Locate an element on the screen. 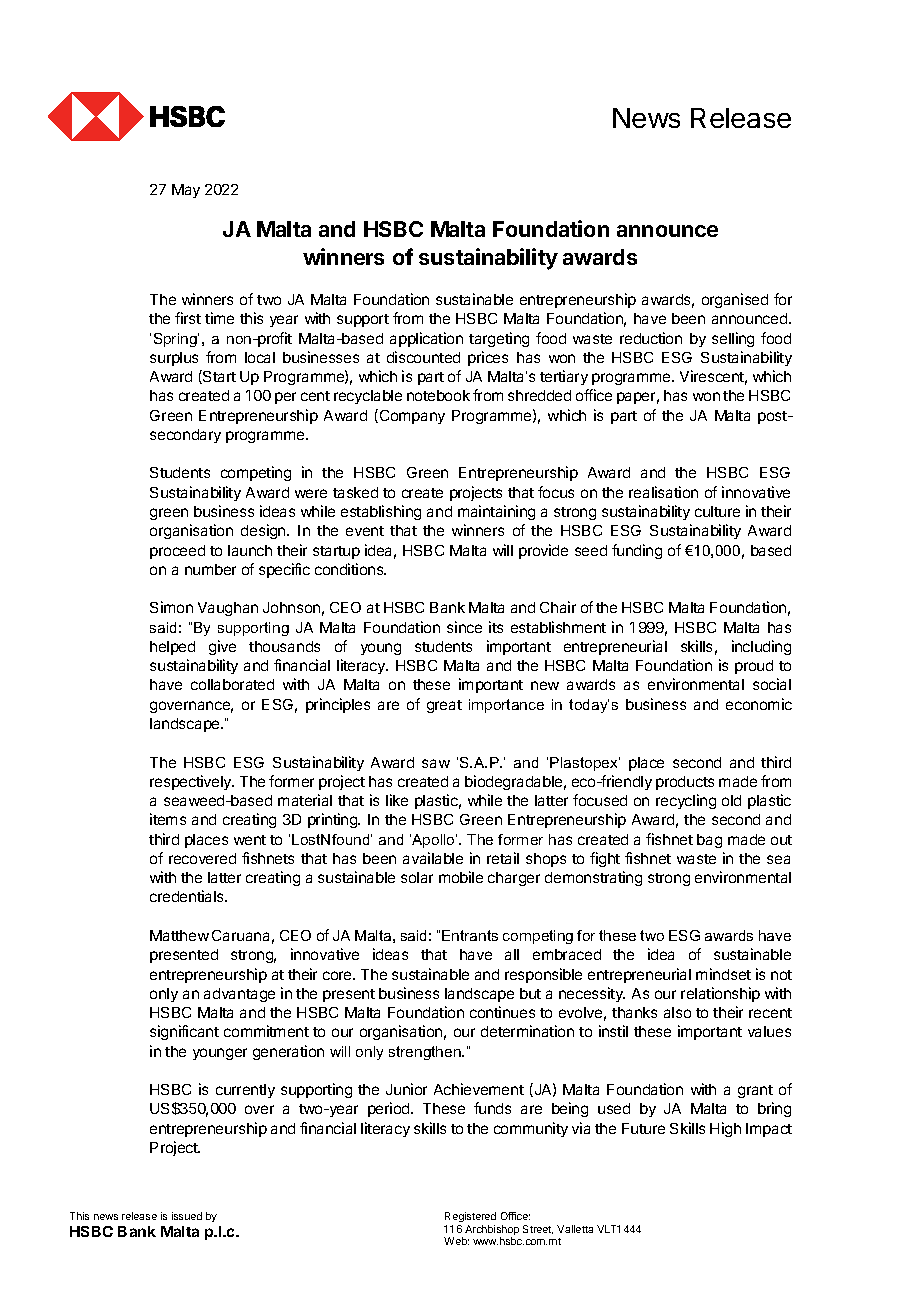  great is located at coordinates (444, 706).
